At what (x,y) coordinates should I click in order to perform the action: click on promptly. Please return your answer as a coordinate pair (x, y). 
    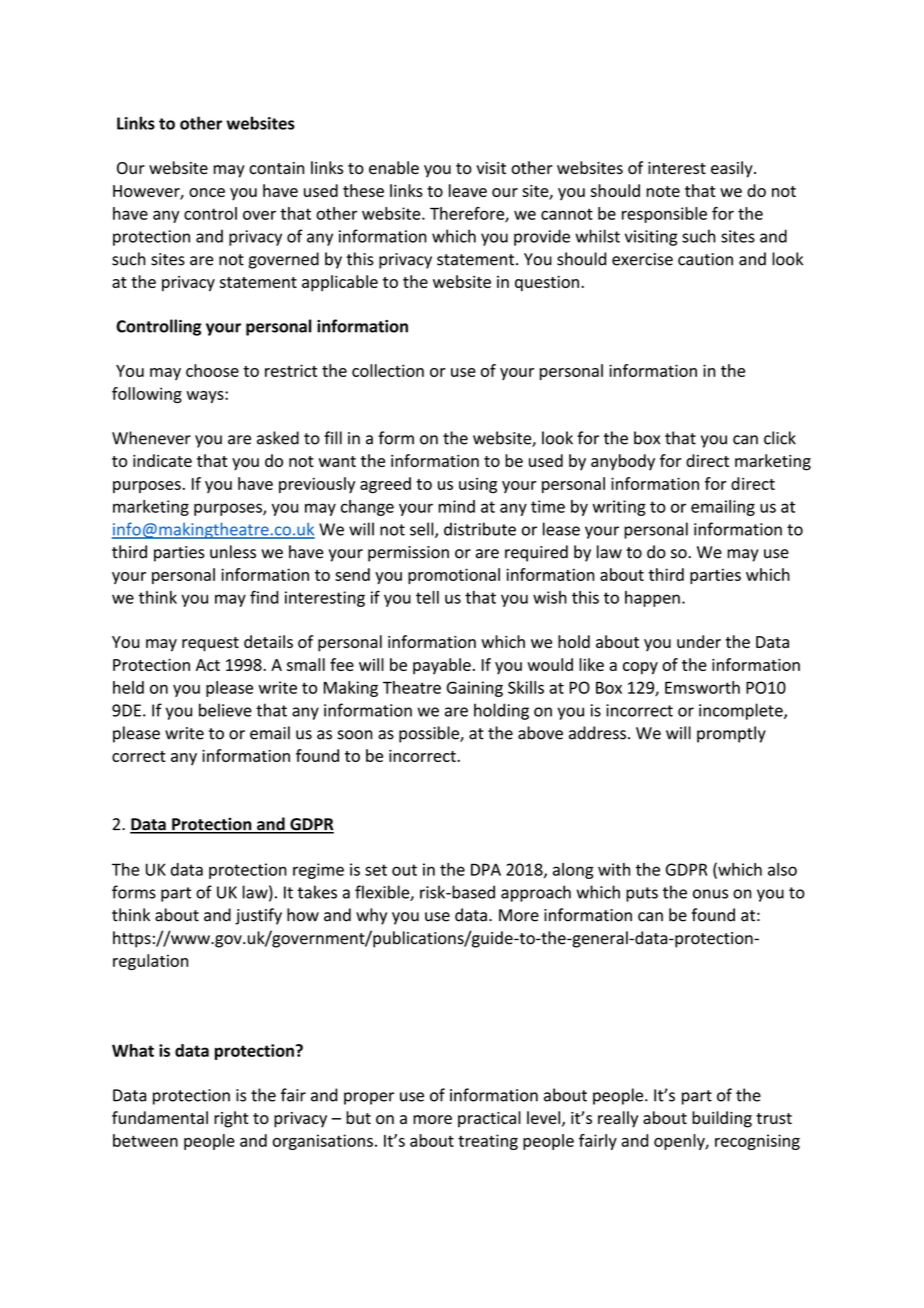
    Looking at the image, I should click on (731, 734).
